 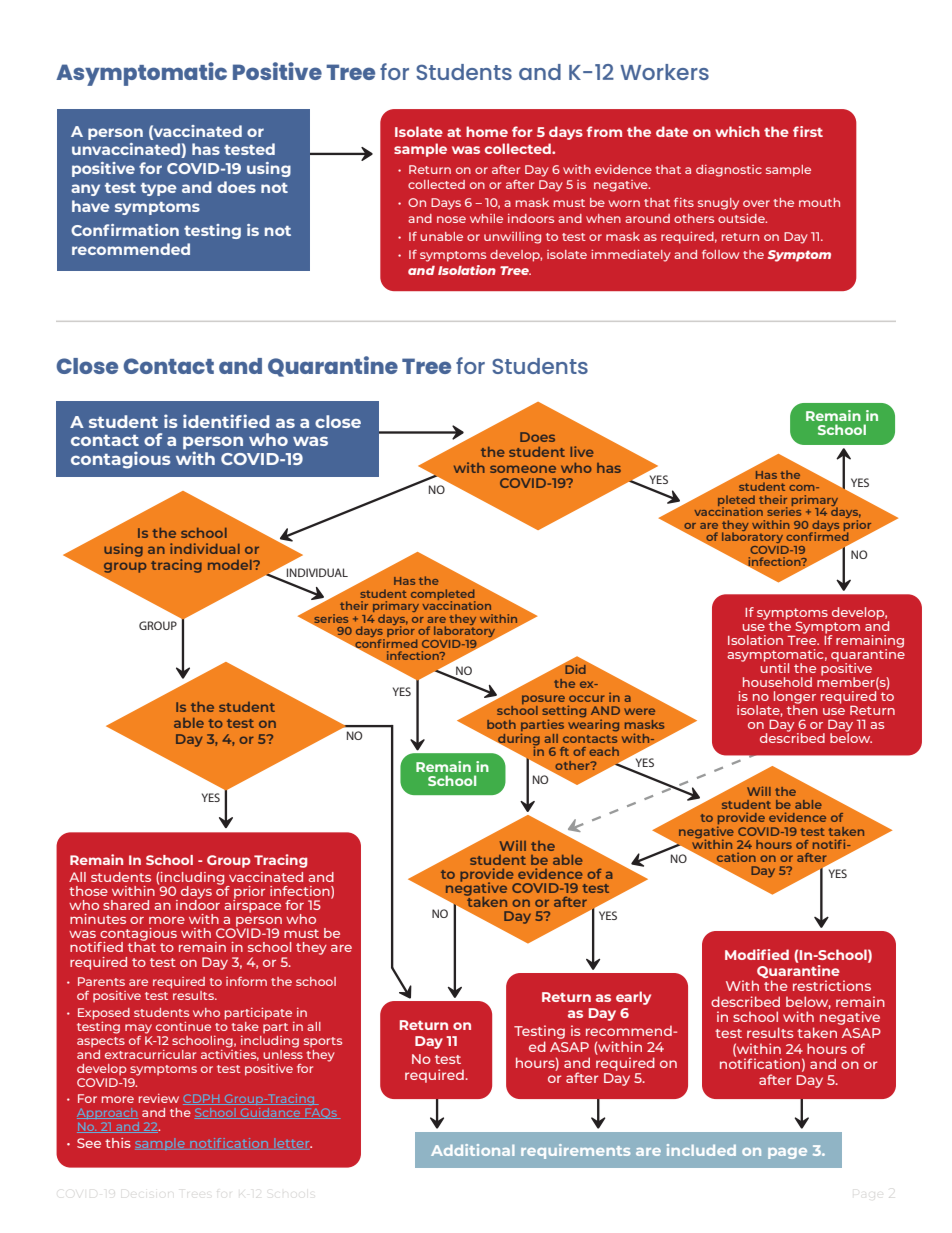 I want to click on Did, so click(x=574, y=668).
